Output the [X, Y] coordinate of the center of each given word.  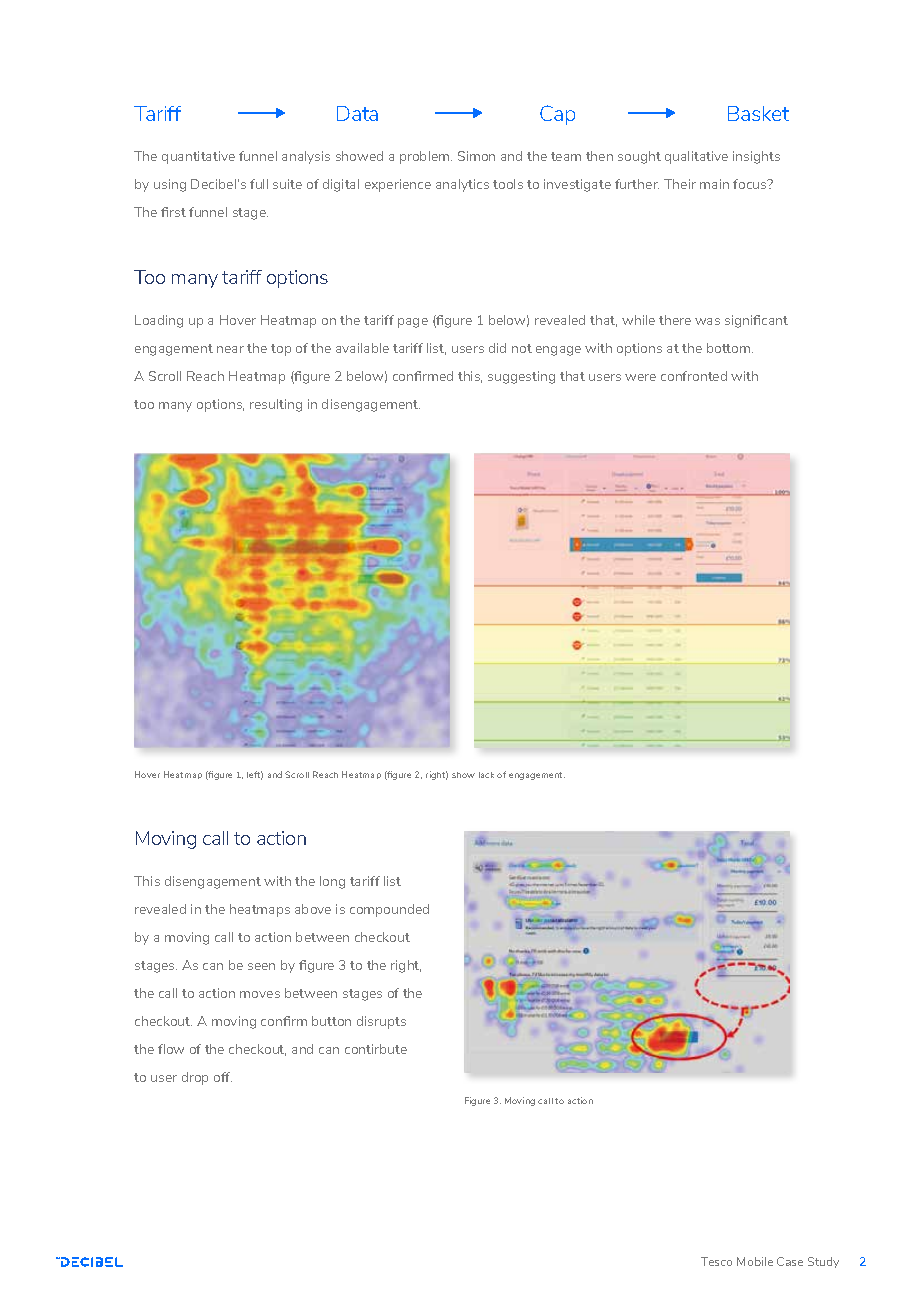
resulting [276, 405]
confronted [694, 376]
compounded [389, 910]
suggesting [521, 377]
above [313, 909]
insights [756, 157]
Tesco [716, 1261]
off [223, 1077]
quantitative [198, 157]
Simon [476, 156]
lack [486, 775]
